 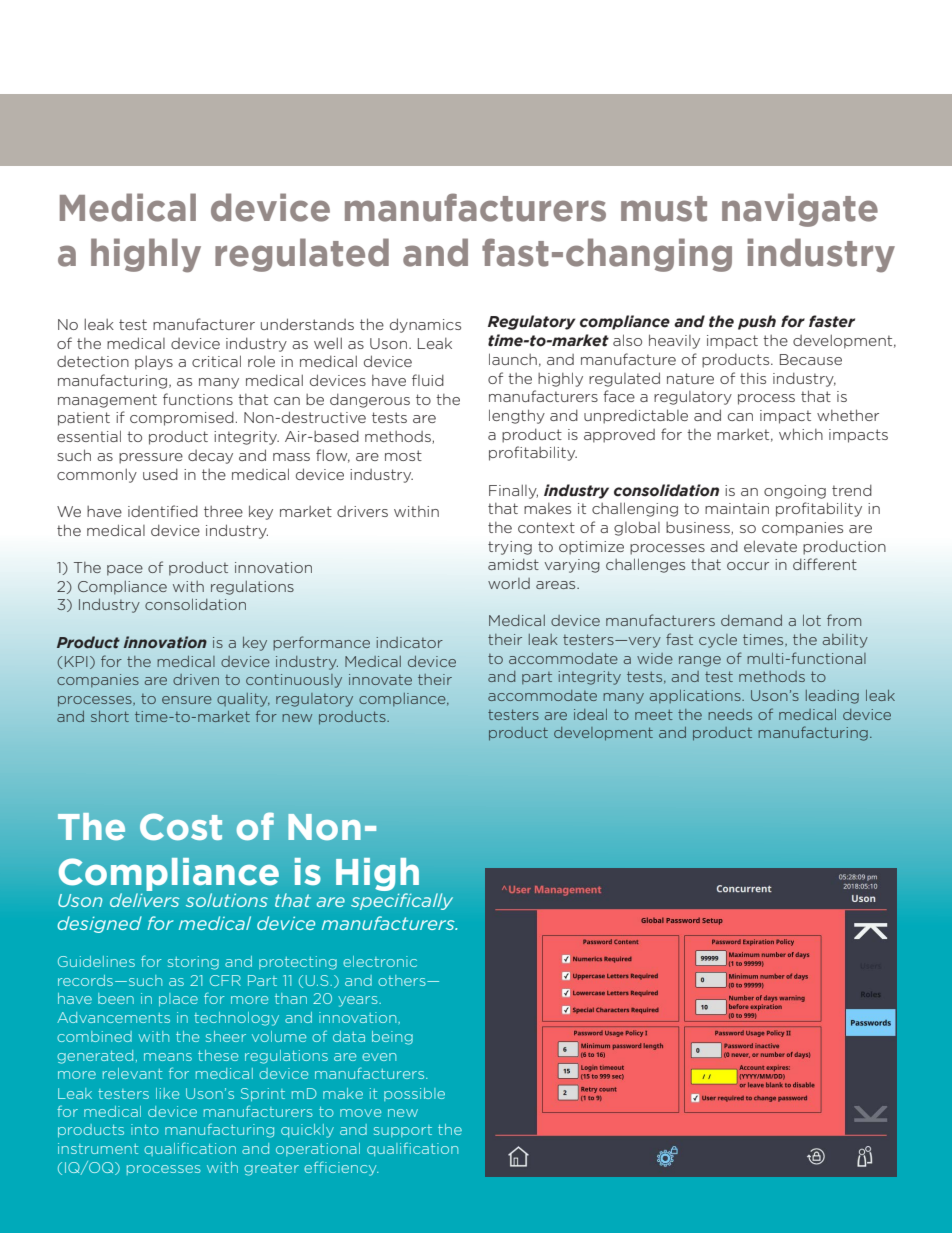 I want to click on specifically, so click(x=402, y=901).
